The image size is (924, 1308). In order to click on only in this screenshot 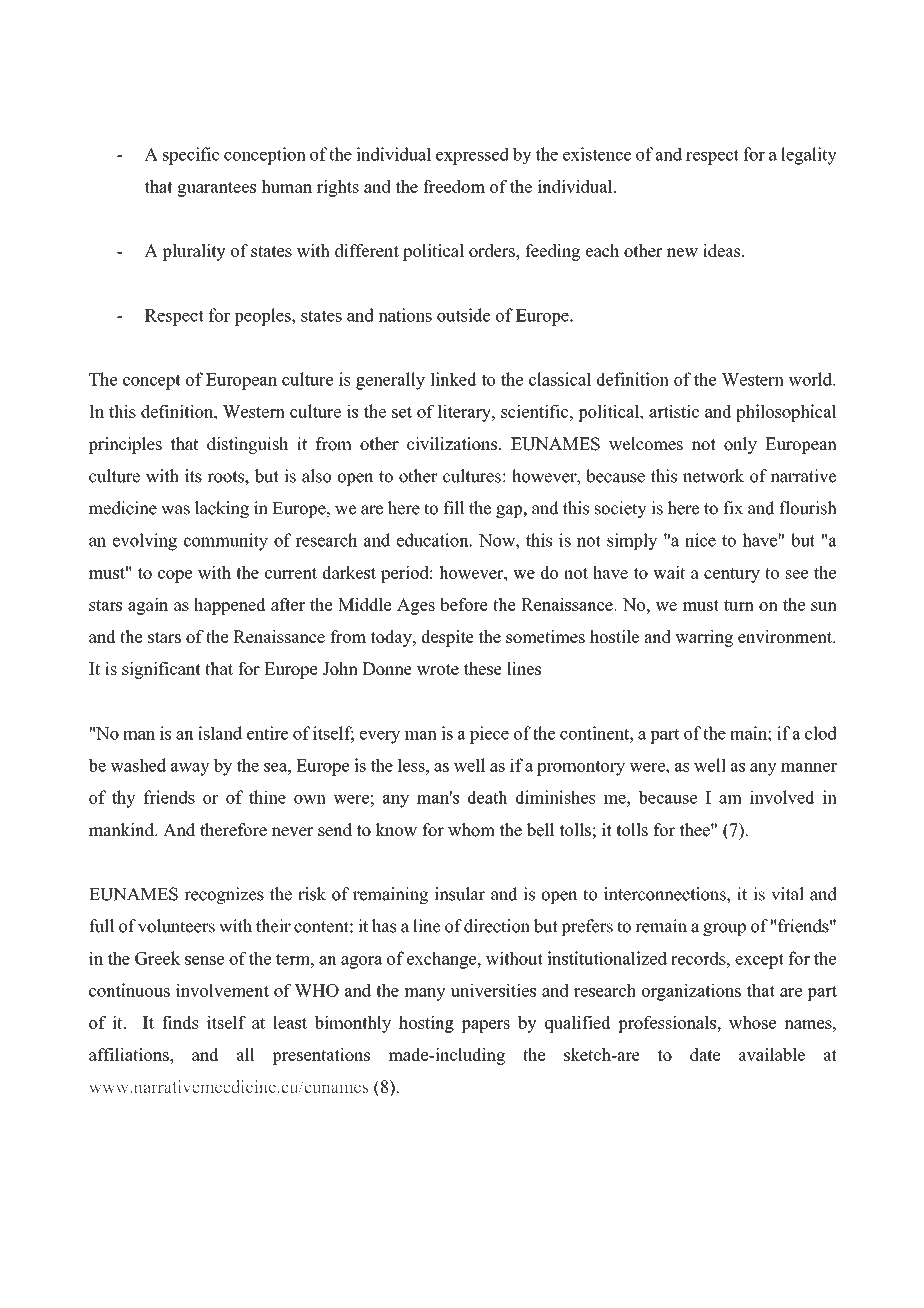, I will do `click(740, 445)`.
